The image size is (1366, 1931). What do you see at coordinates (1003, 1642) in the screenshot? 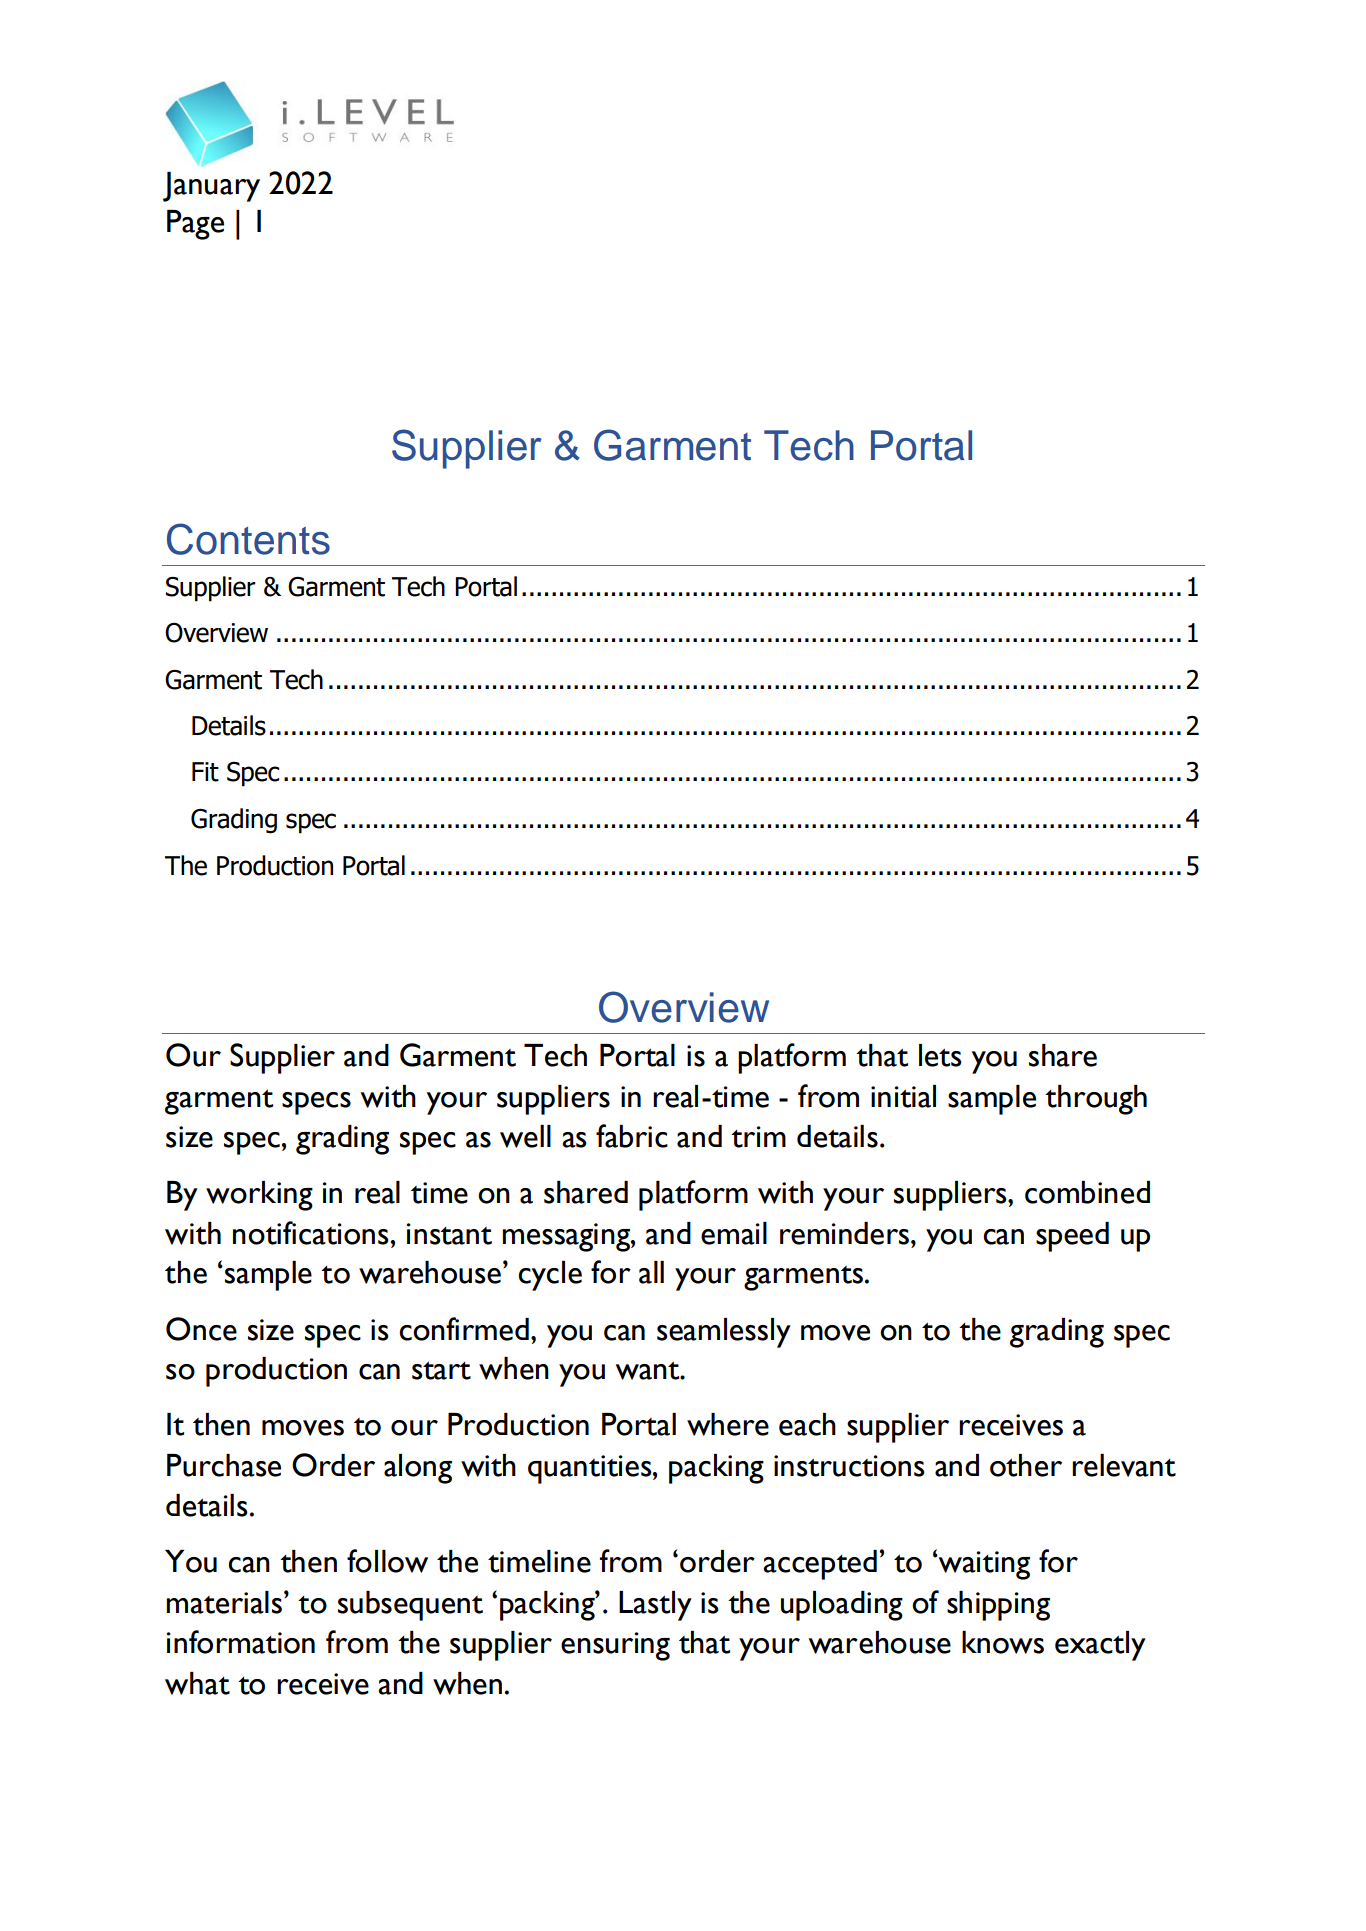
I see `knows` at bounding box center [1003, 1642].
